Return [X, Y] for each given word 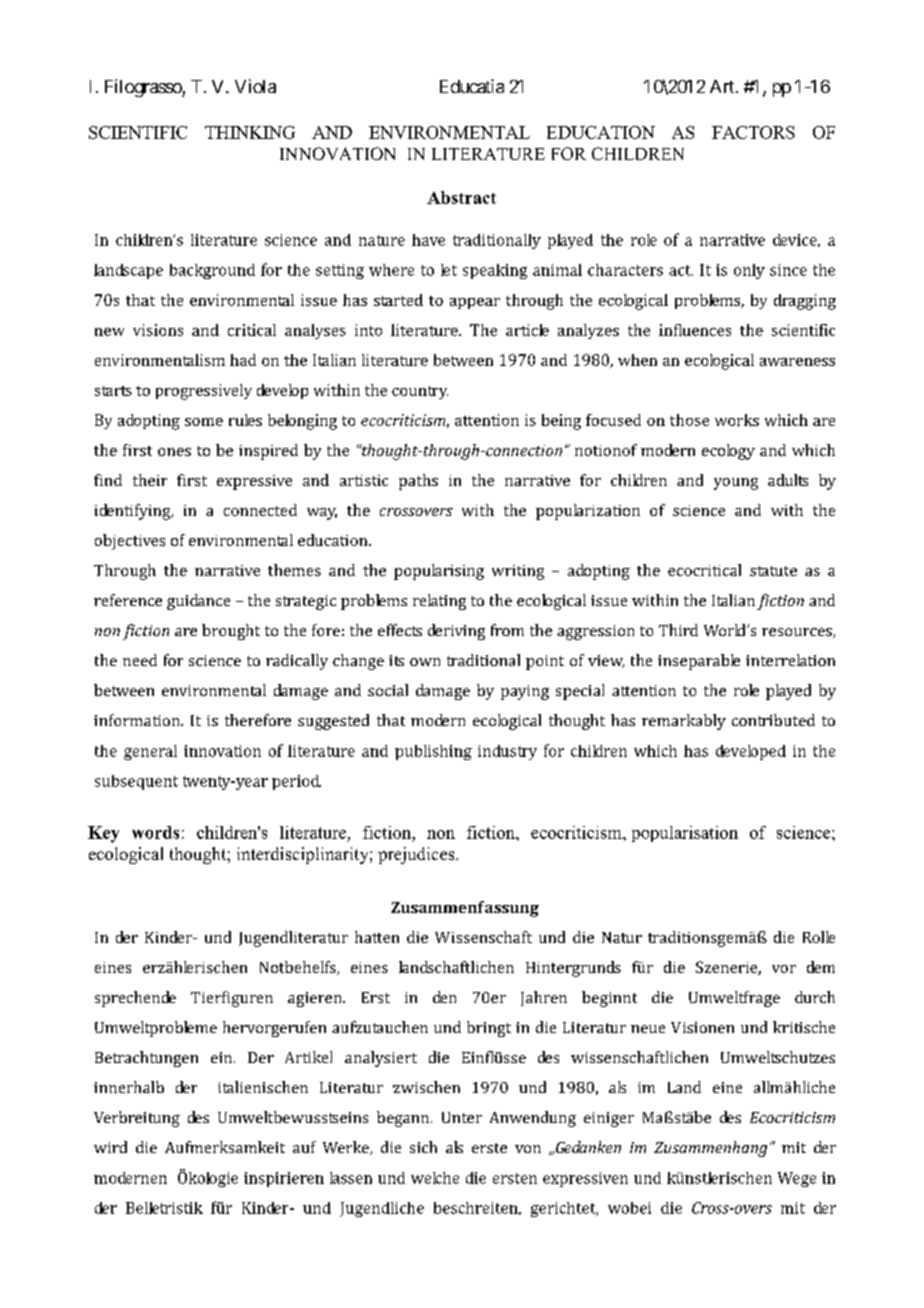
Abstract [461, 197]
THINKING [250, 132]
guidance [198, 602]
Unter [462, 1117]
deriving [456, 632]
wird [110, 1147]
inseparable [699, 662]
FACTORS [753, 132]
